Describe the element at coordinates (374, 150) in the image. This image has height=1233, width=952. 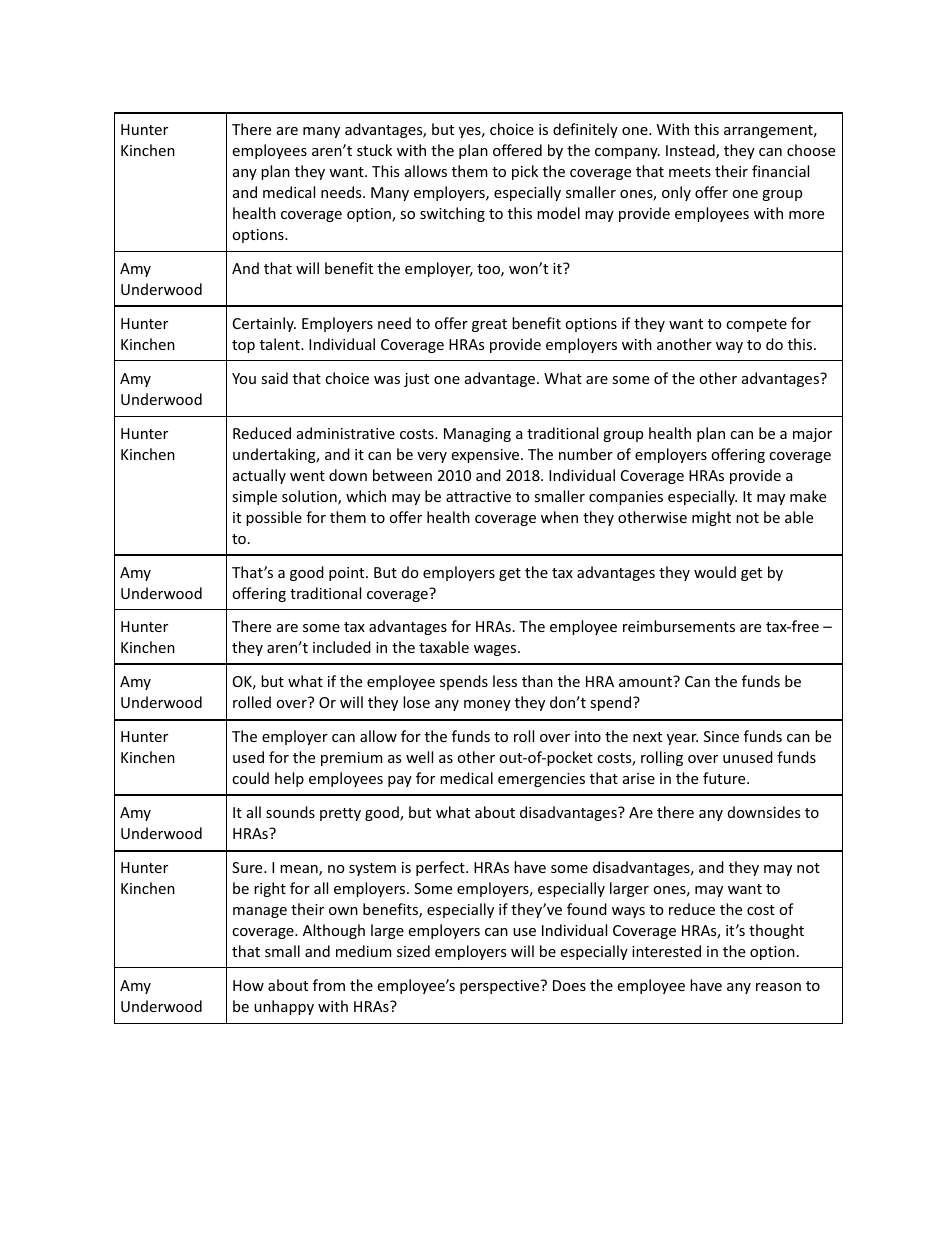
I see `stuck` at that location.
